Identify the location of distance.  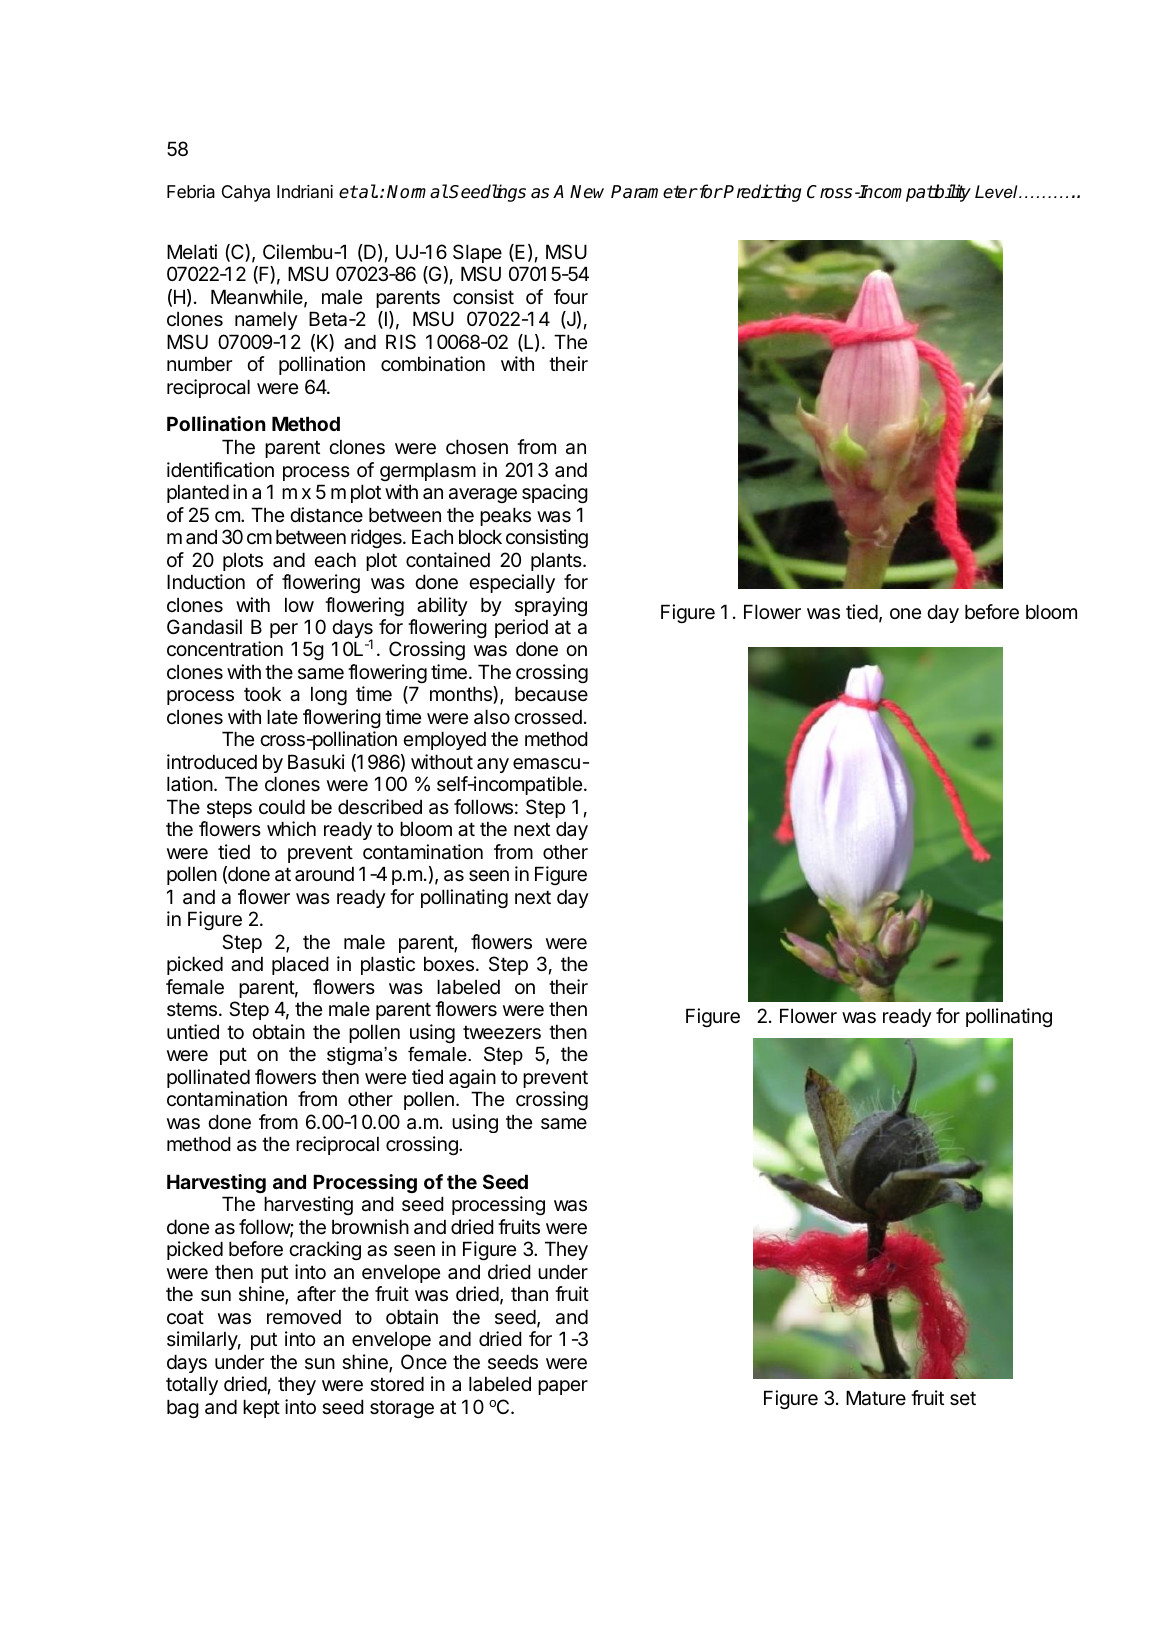
(326, 515).
